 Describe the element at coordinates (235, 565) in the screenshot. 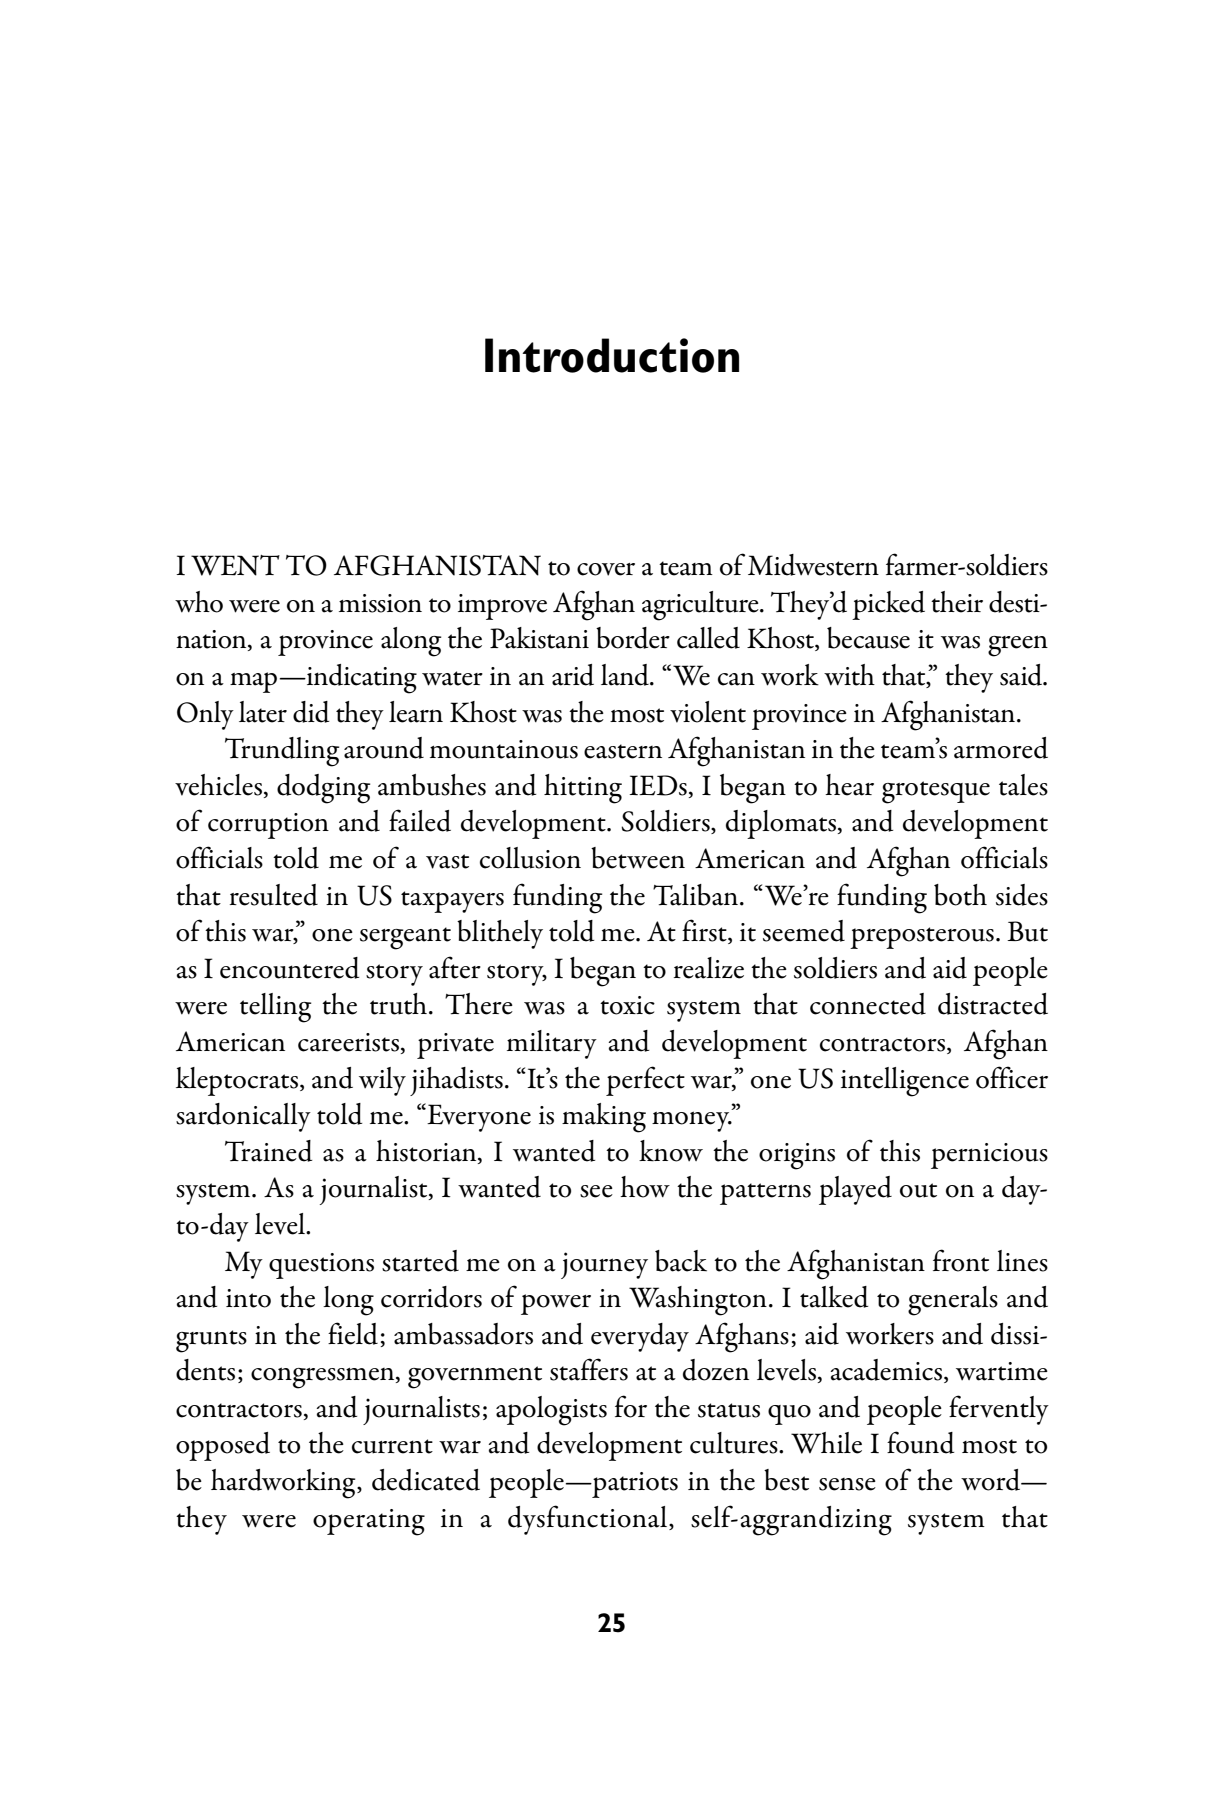

I see `WENT` at that location.
